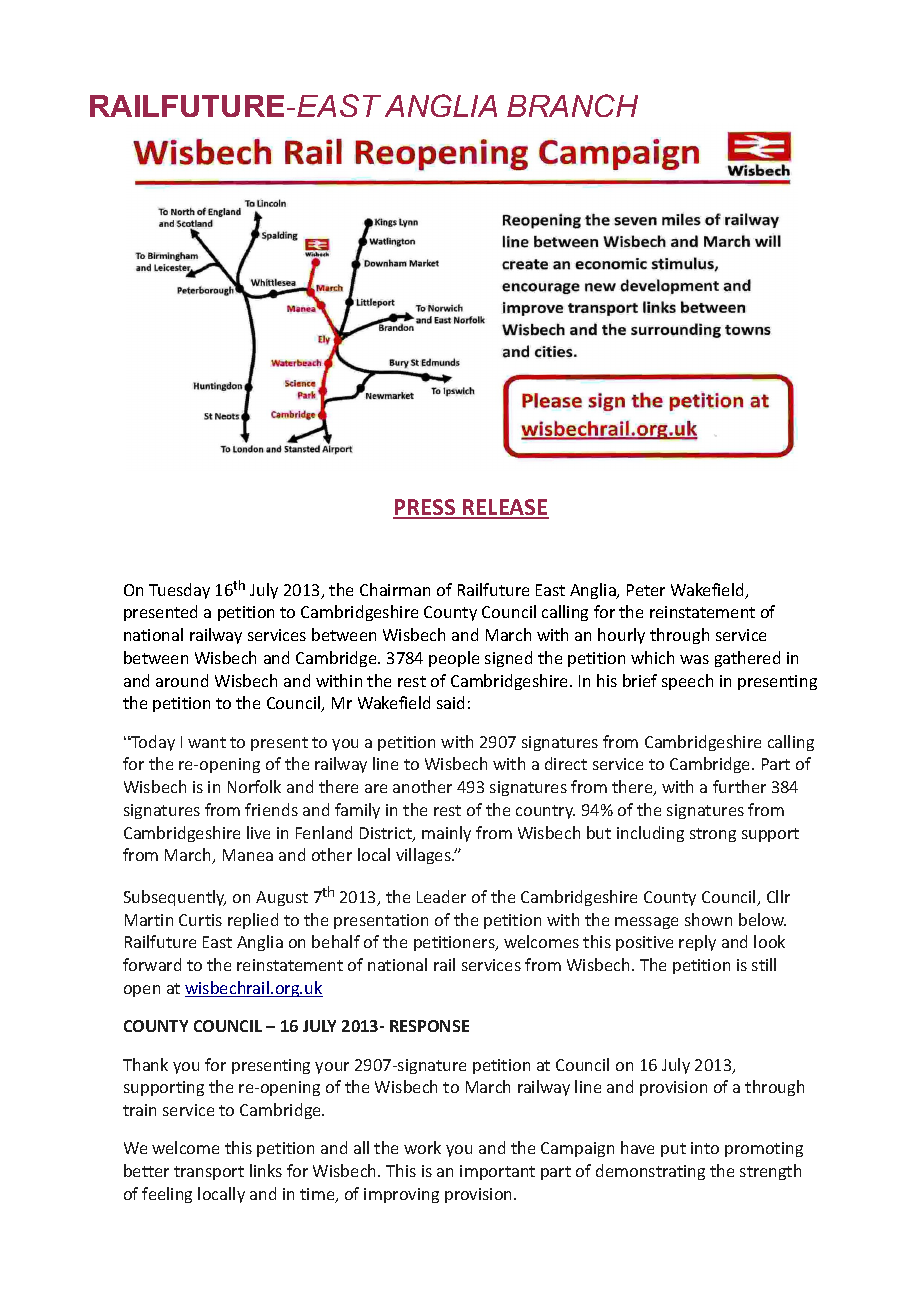  I want to click on around, so click(182, 680).
